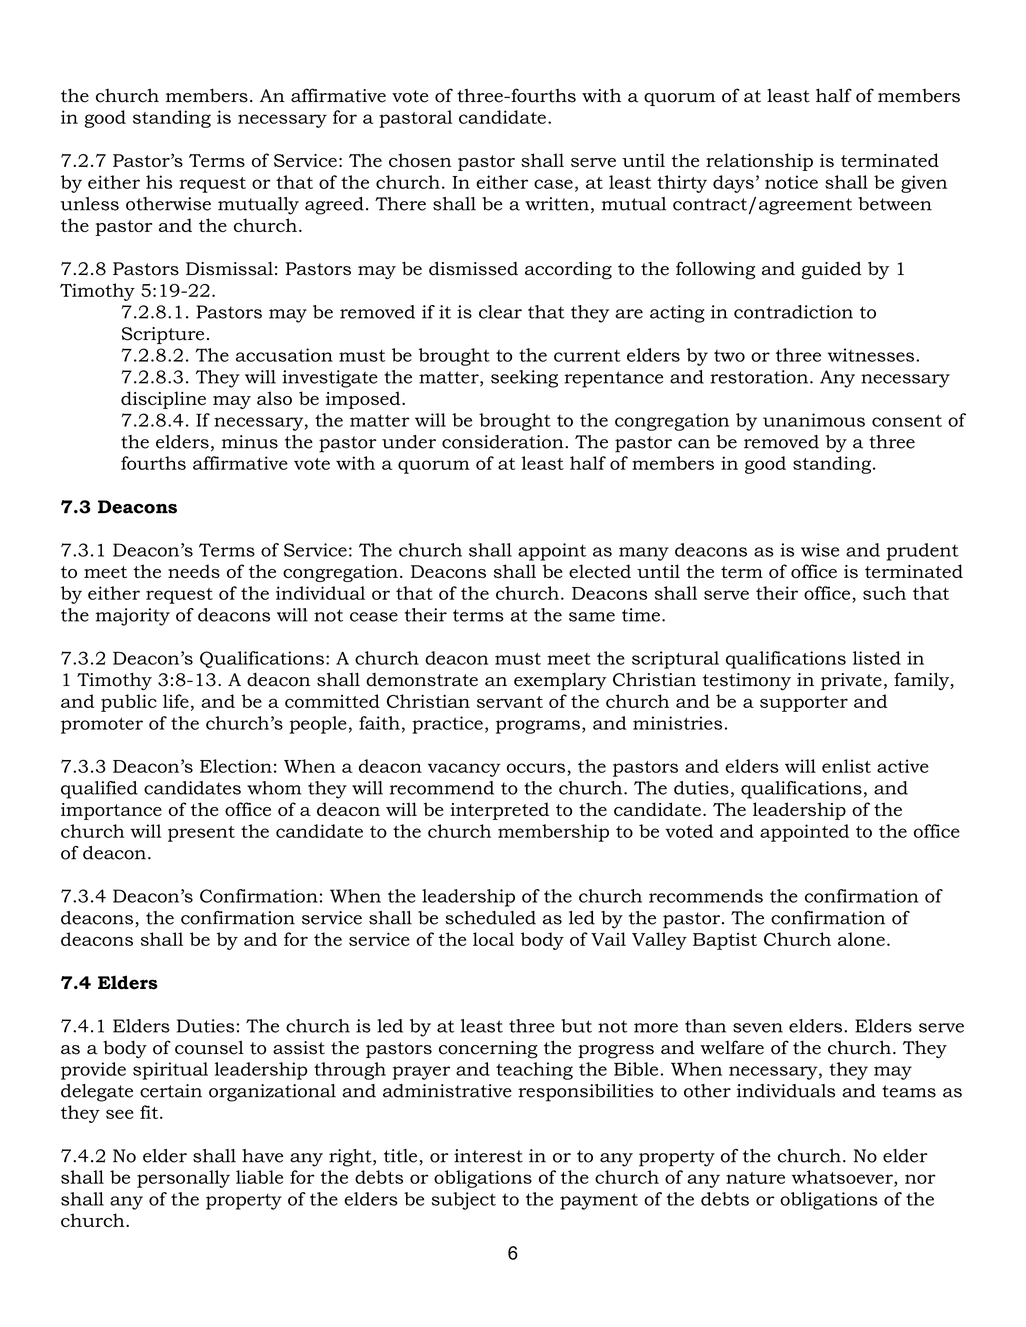  Describe the element at coordinates (510, 702) in the page. I see `servant` at that location.
